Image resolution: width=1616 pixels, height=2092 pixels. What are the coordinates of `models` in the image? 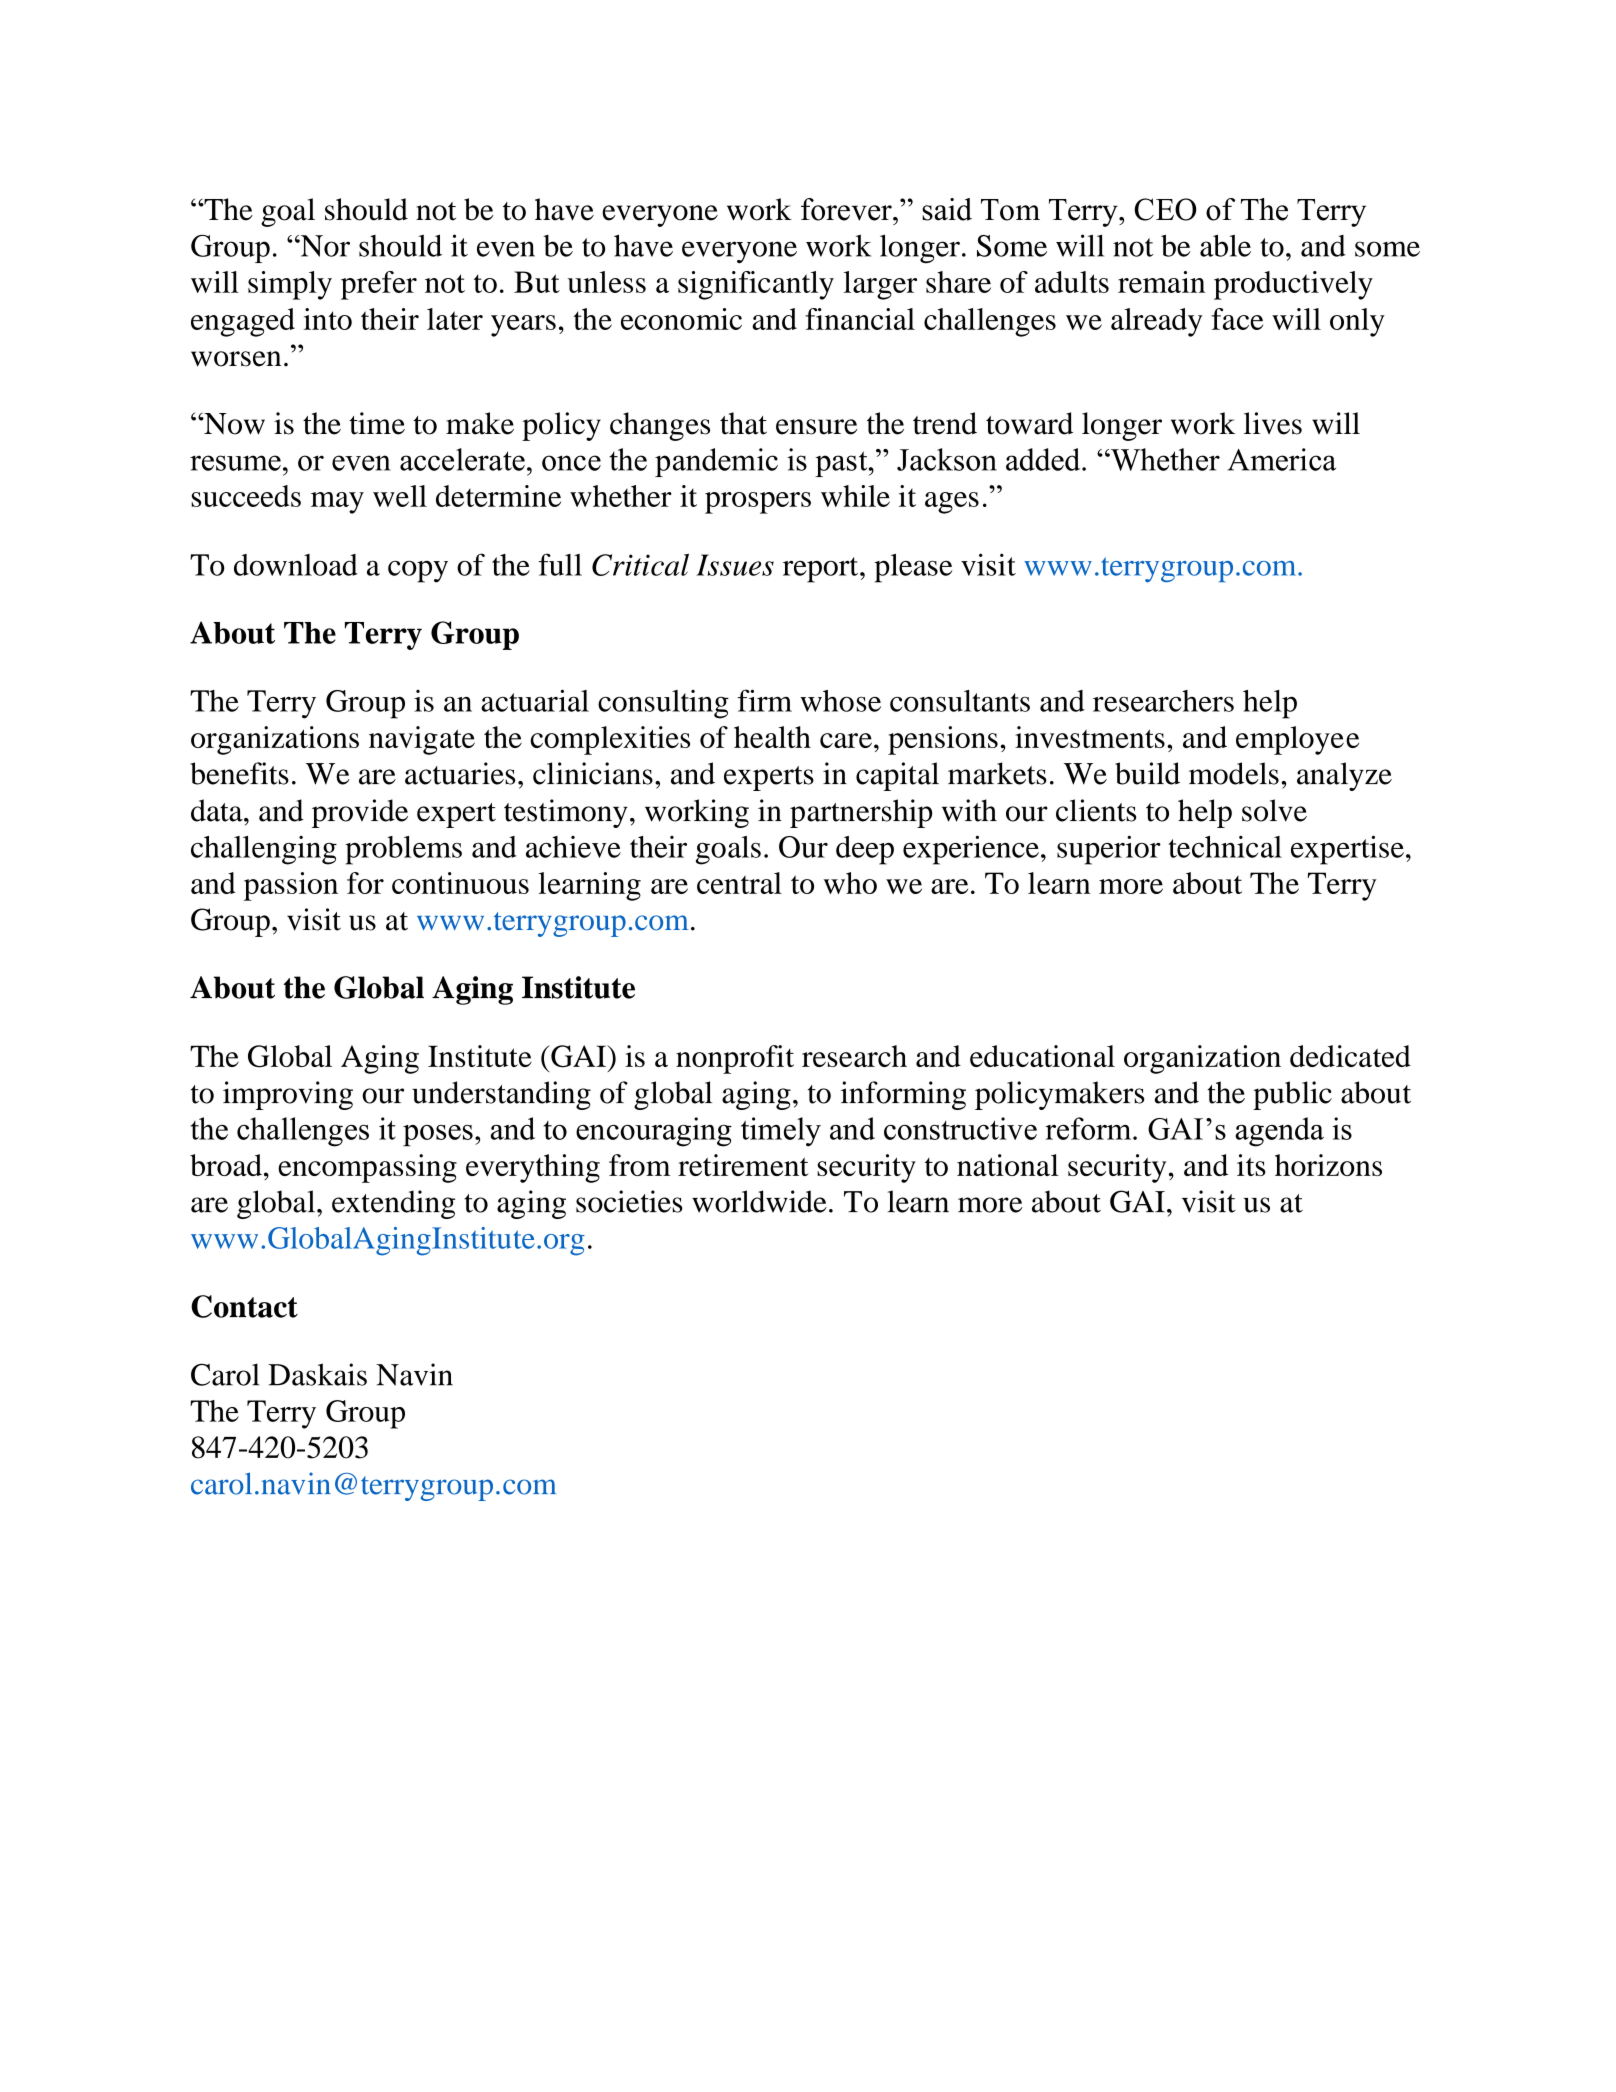 It's located at (1234, 773).
